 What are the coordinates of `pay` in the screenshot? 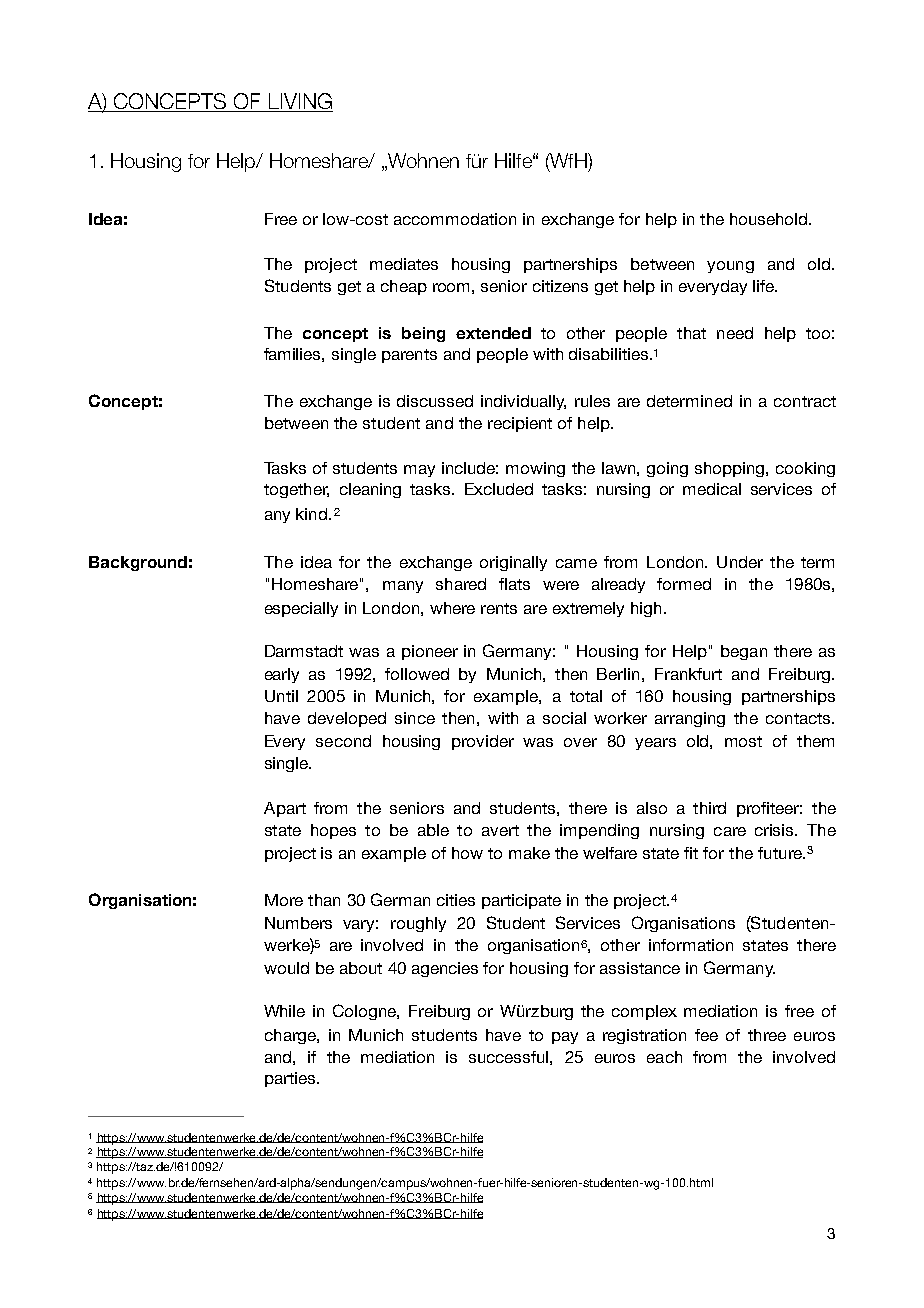 It's located at (565, 1038).
